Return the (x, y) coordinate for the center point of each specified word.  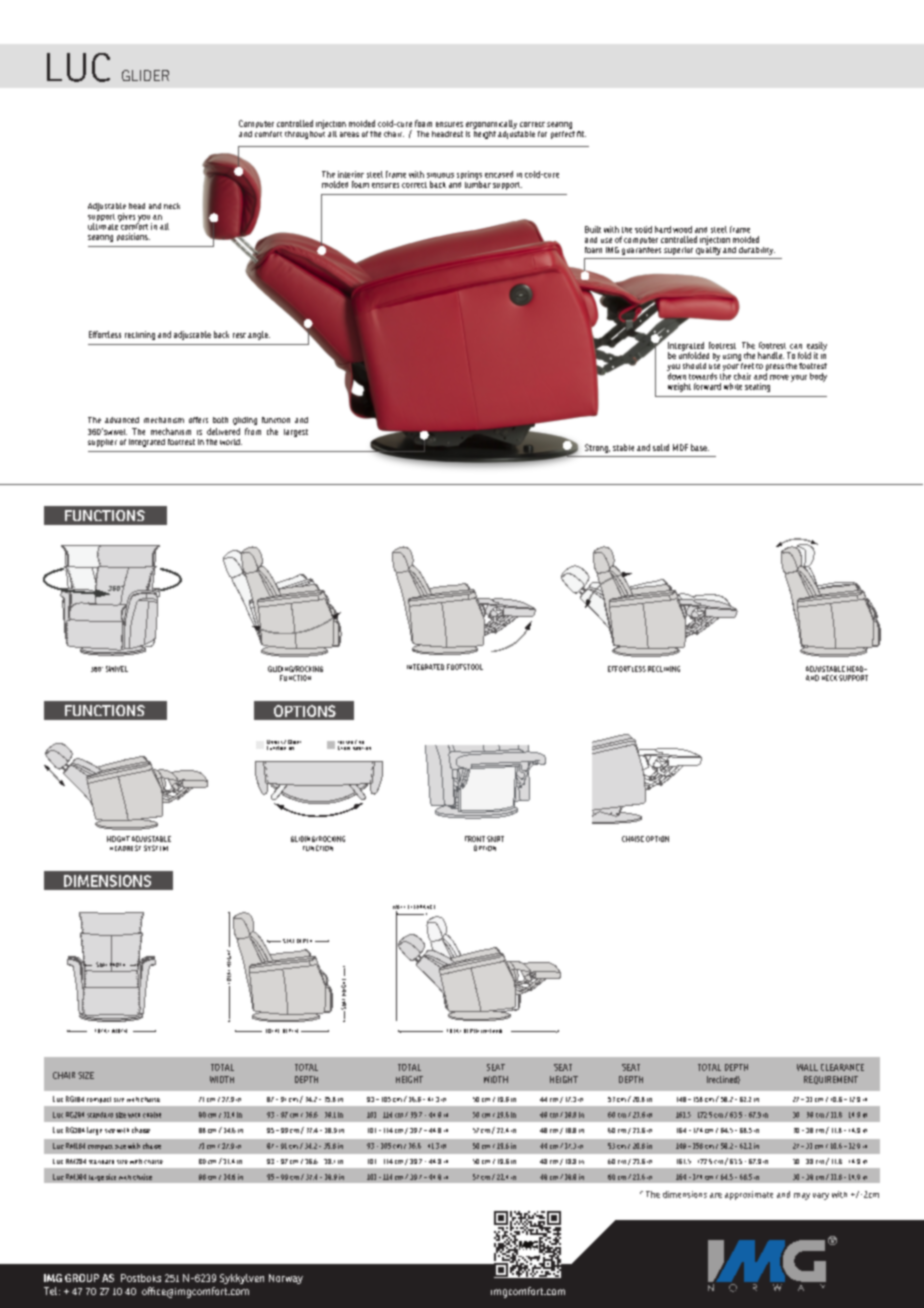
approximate (749, 1195)
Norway (286, 1279)
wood (682, 229)
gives (126, 217)
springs (469, 176)
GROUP (82, 1278)
